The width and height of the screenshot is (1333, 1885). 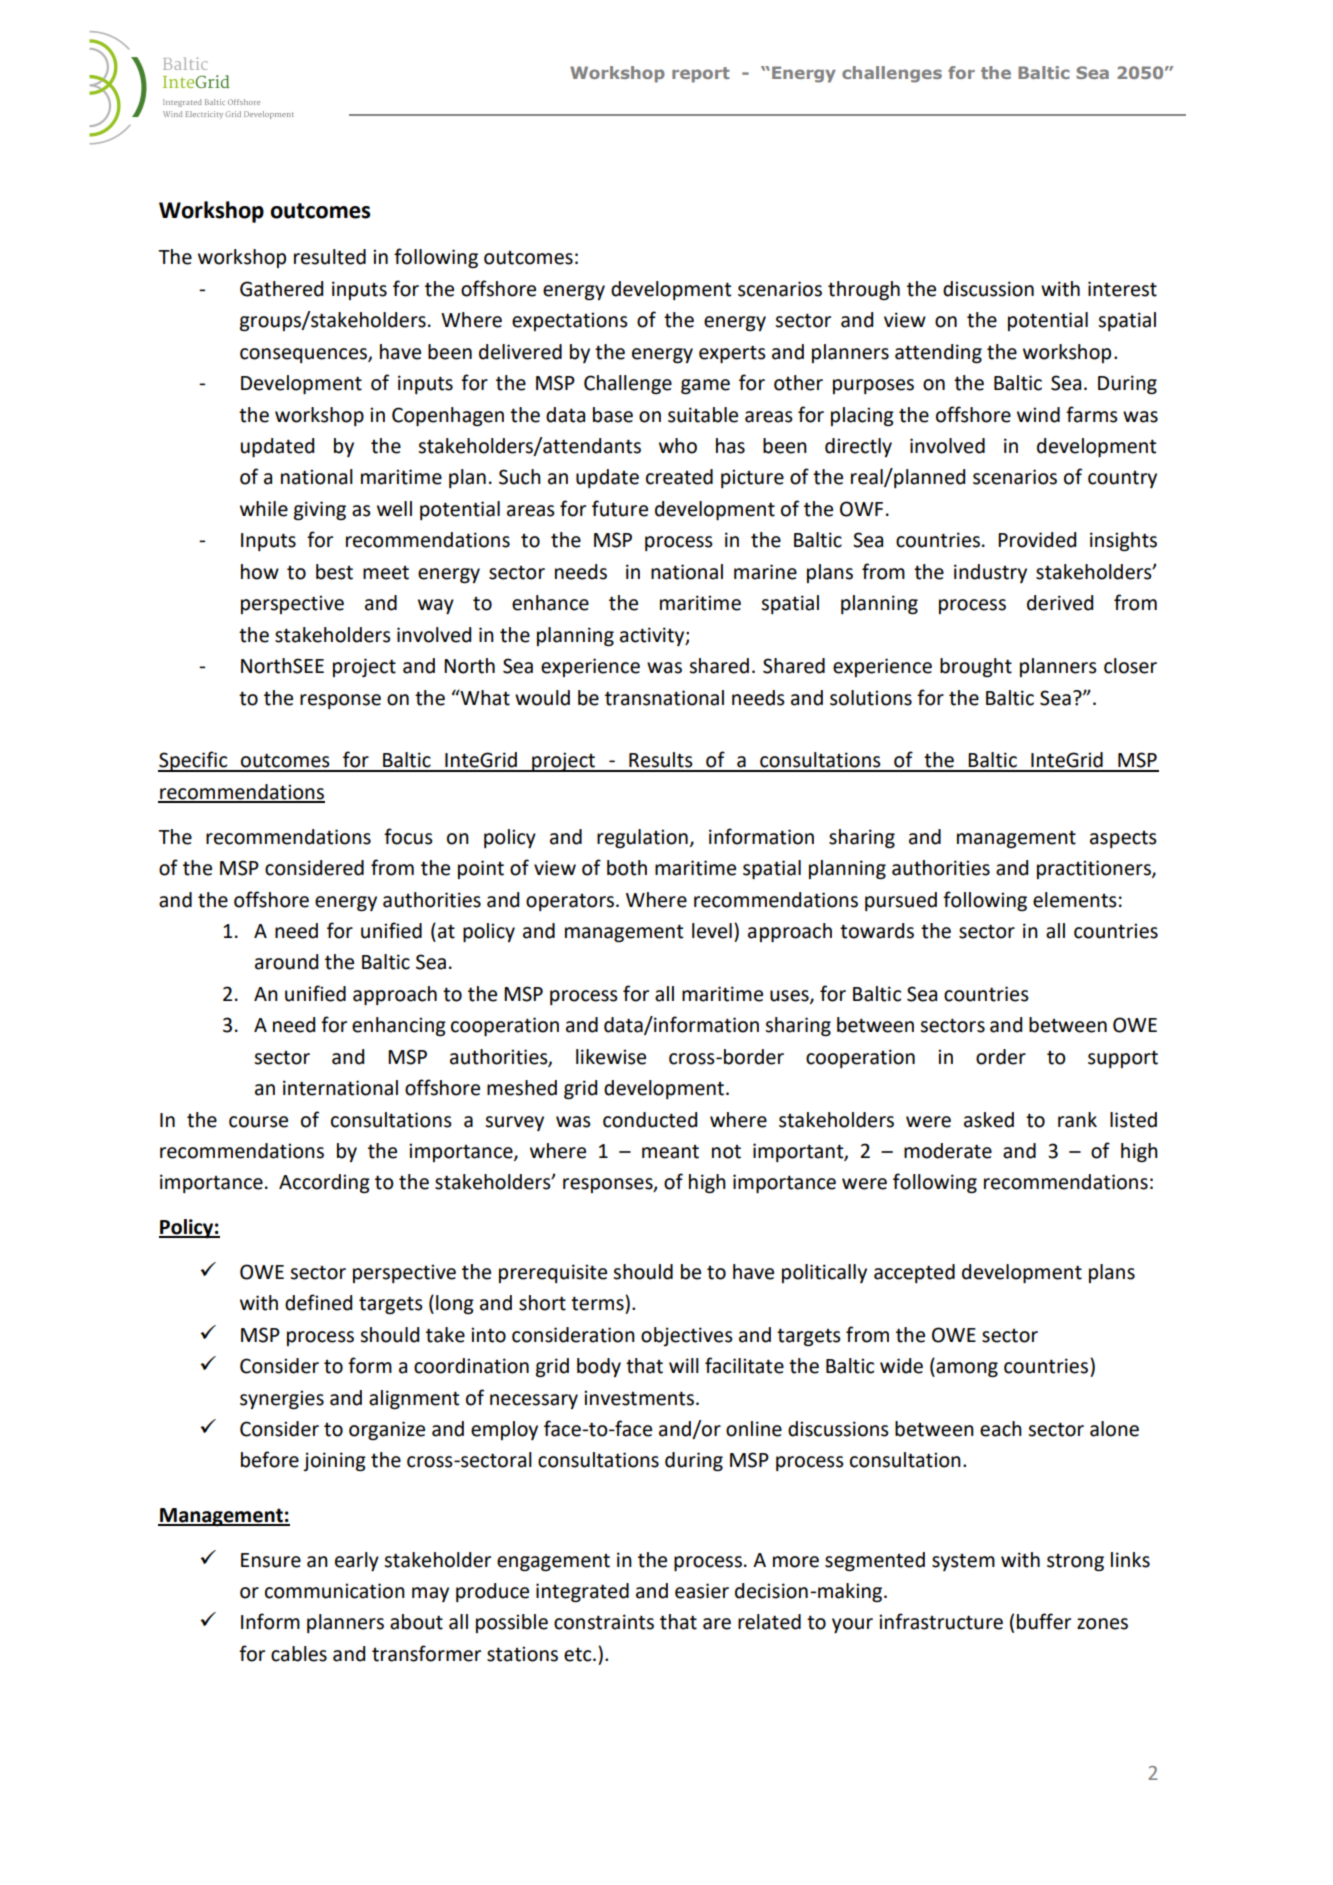 I want to click on both, so click(x=627, y=868).
